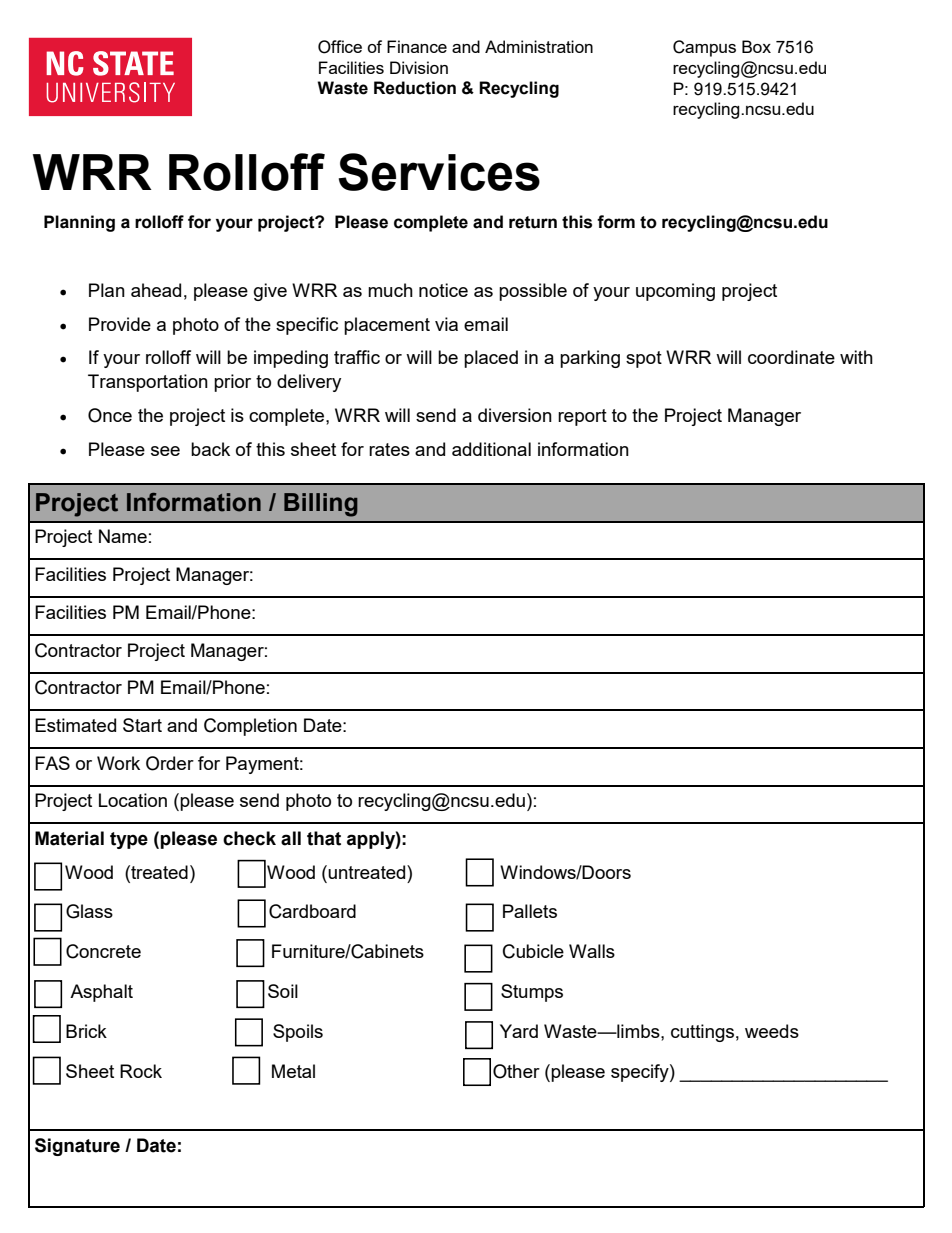 This image has height=1233, width=952. Describe the element at coordinates (141, 1071) in the image. I see `Rock` at that location.
